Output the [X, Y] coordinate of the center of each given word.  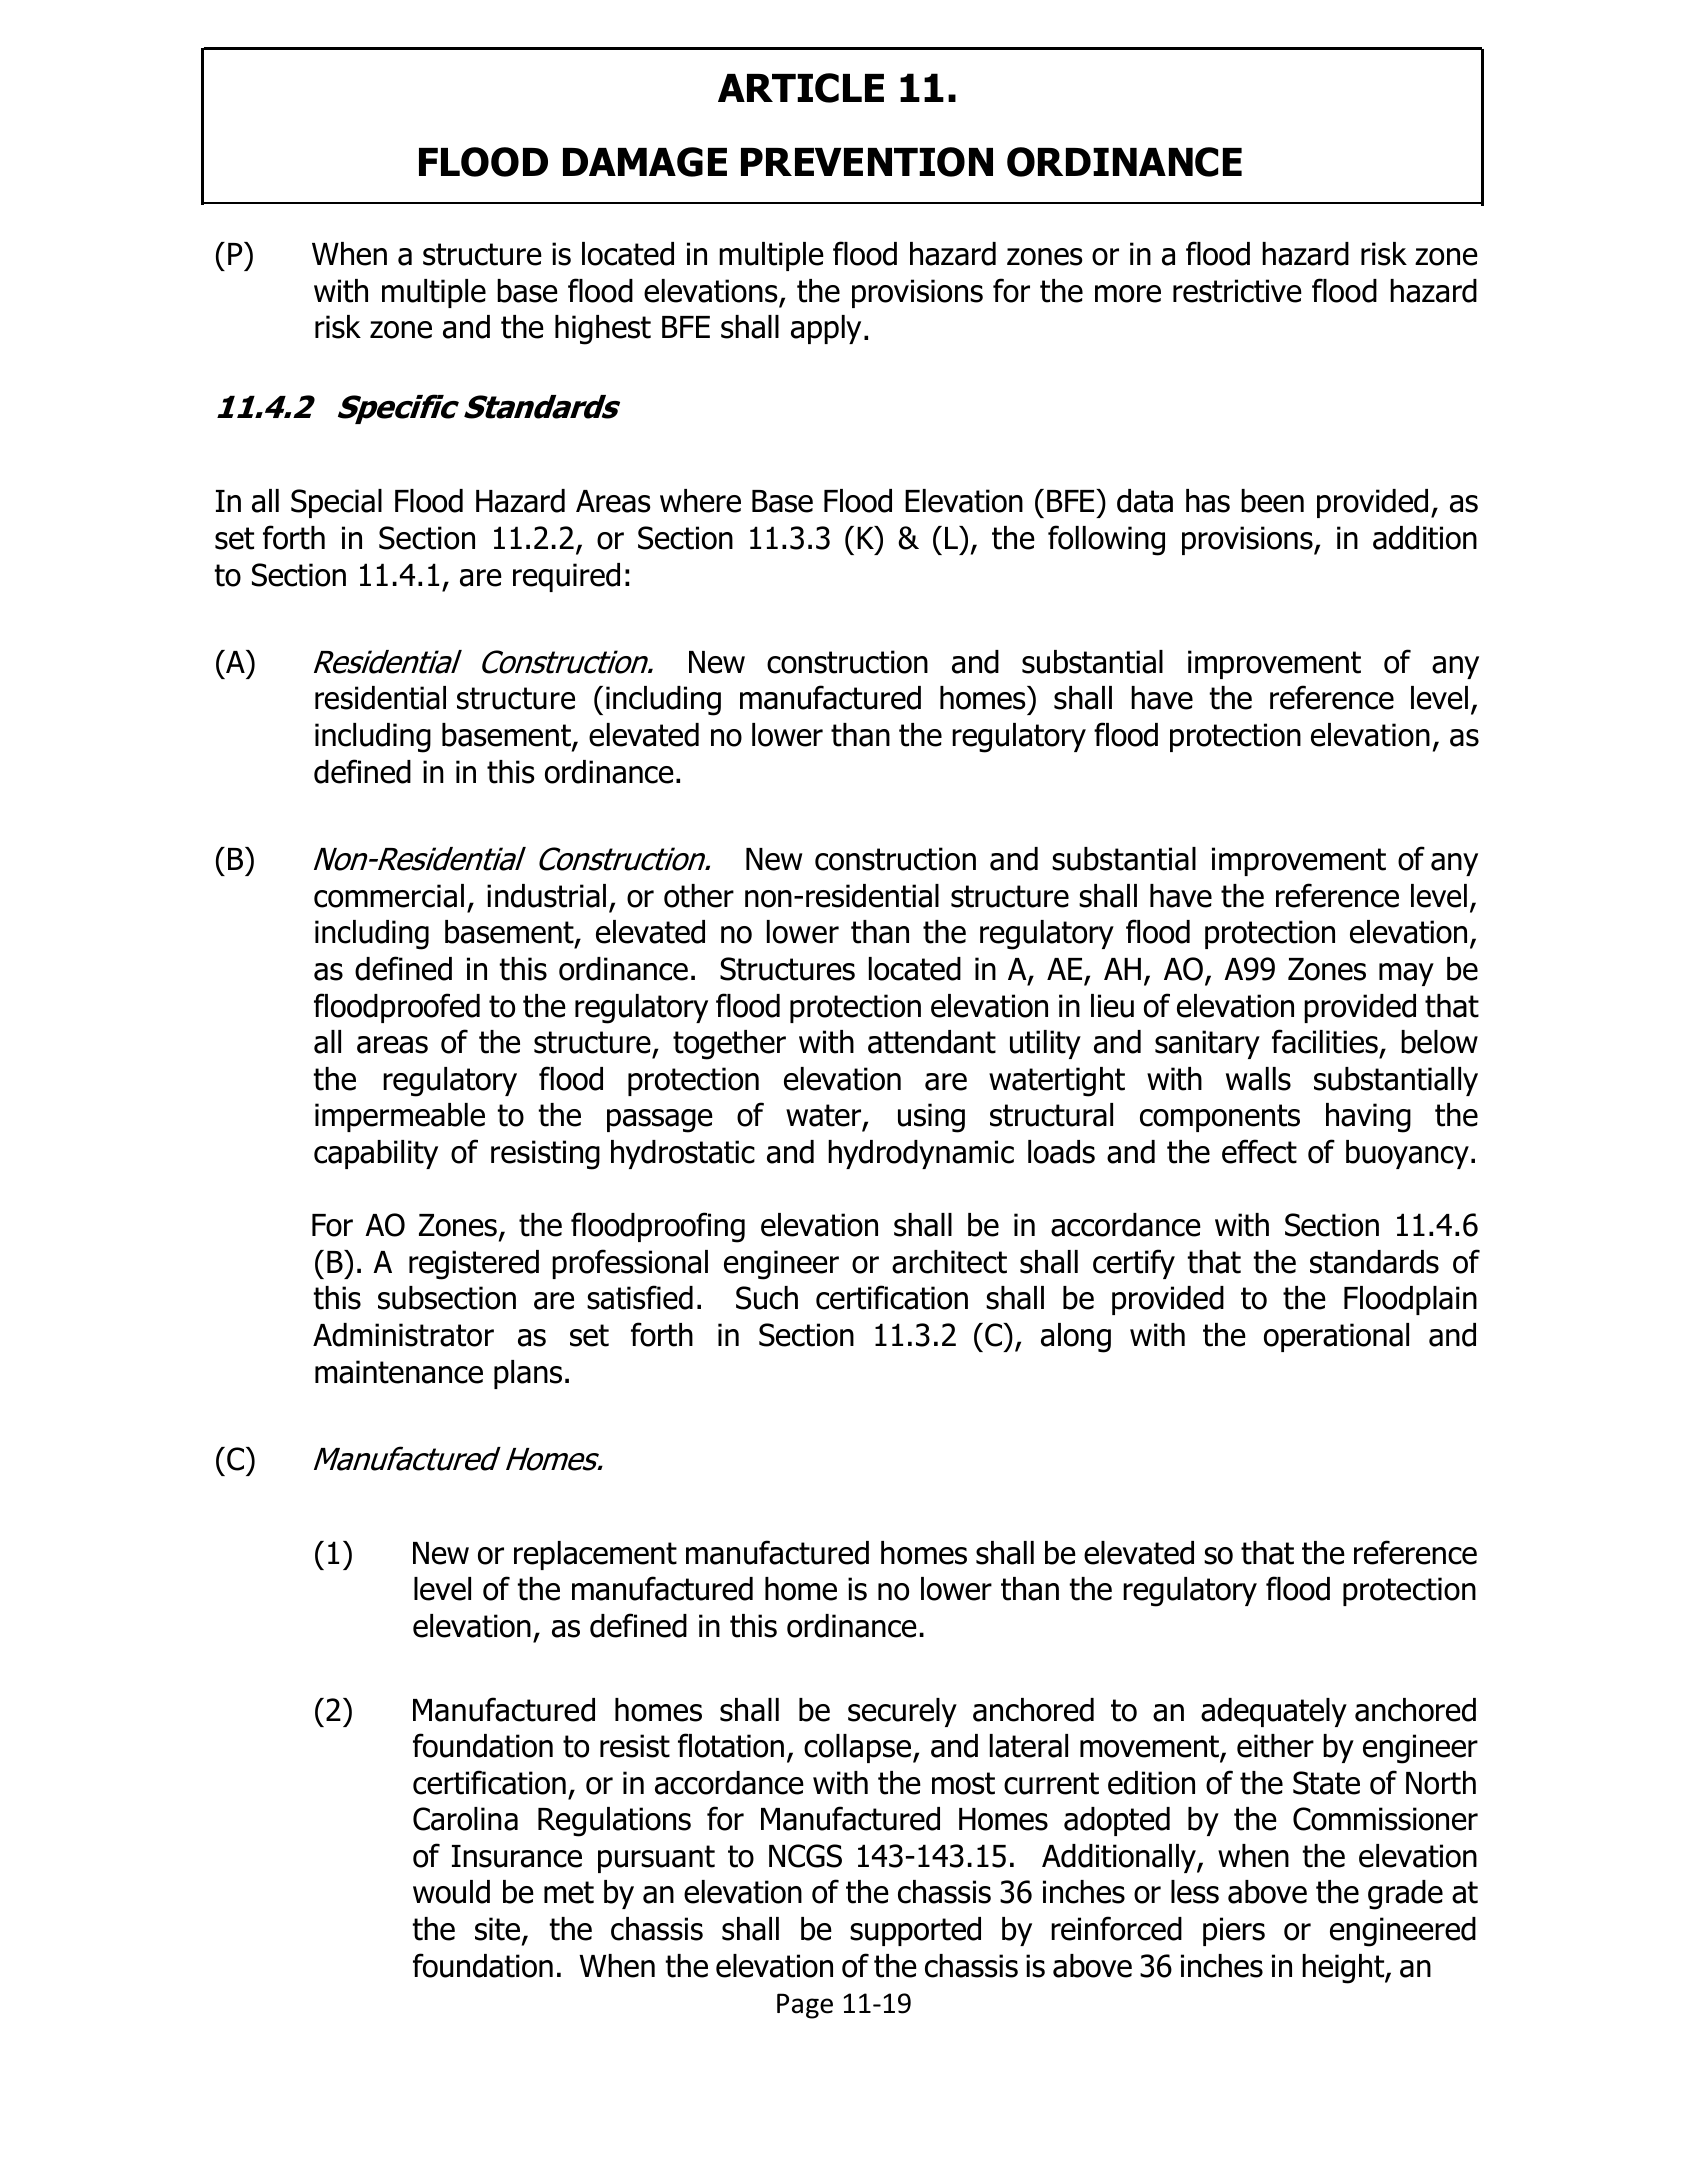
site [499, 1930]
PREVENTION [867, 162]
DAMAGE [645, 162]
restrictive [1237, 291]
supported [915, 1931]
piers [1234, 1931]
